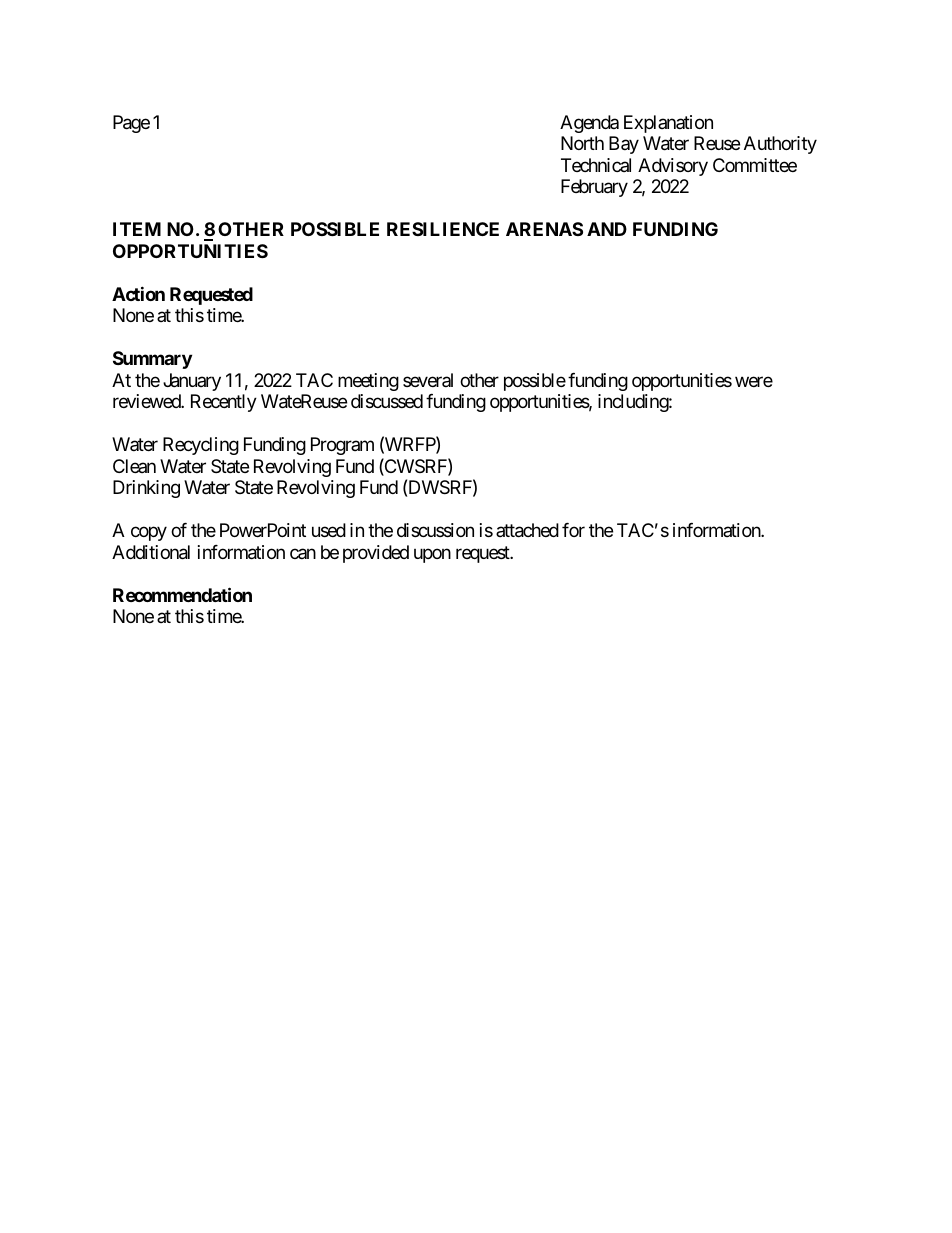 This image has height=1233, width=952. Describe the element at coordinates (387, 401) in the image. I see `discussed` at that location.
